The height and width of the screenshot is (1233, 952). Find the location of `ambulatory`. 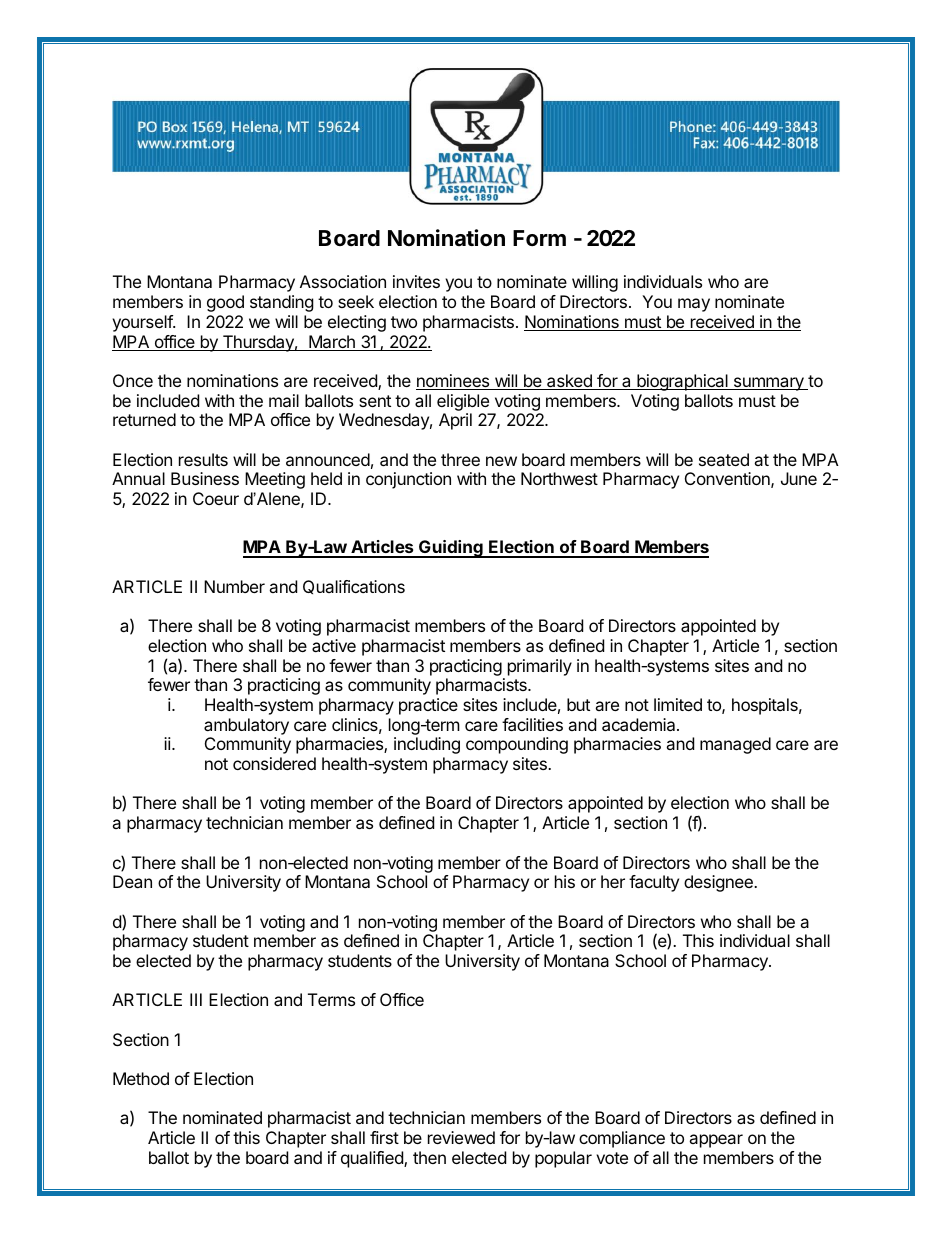

ambulatory is located at coordinates (246, 726).
